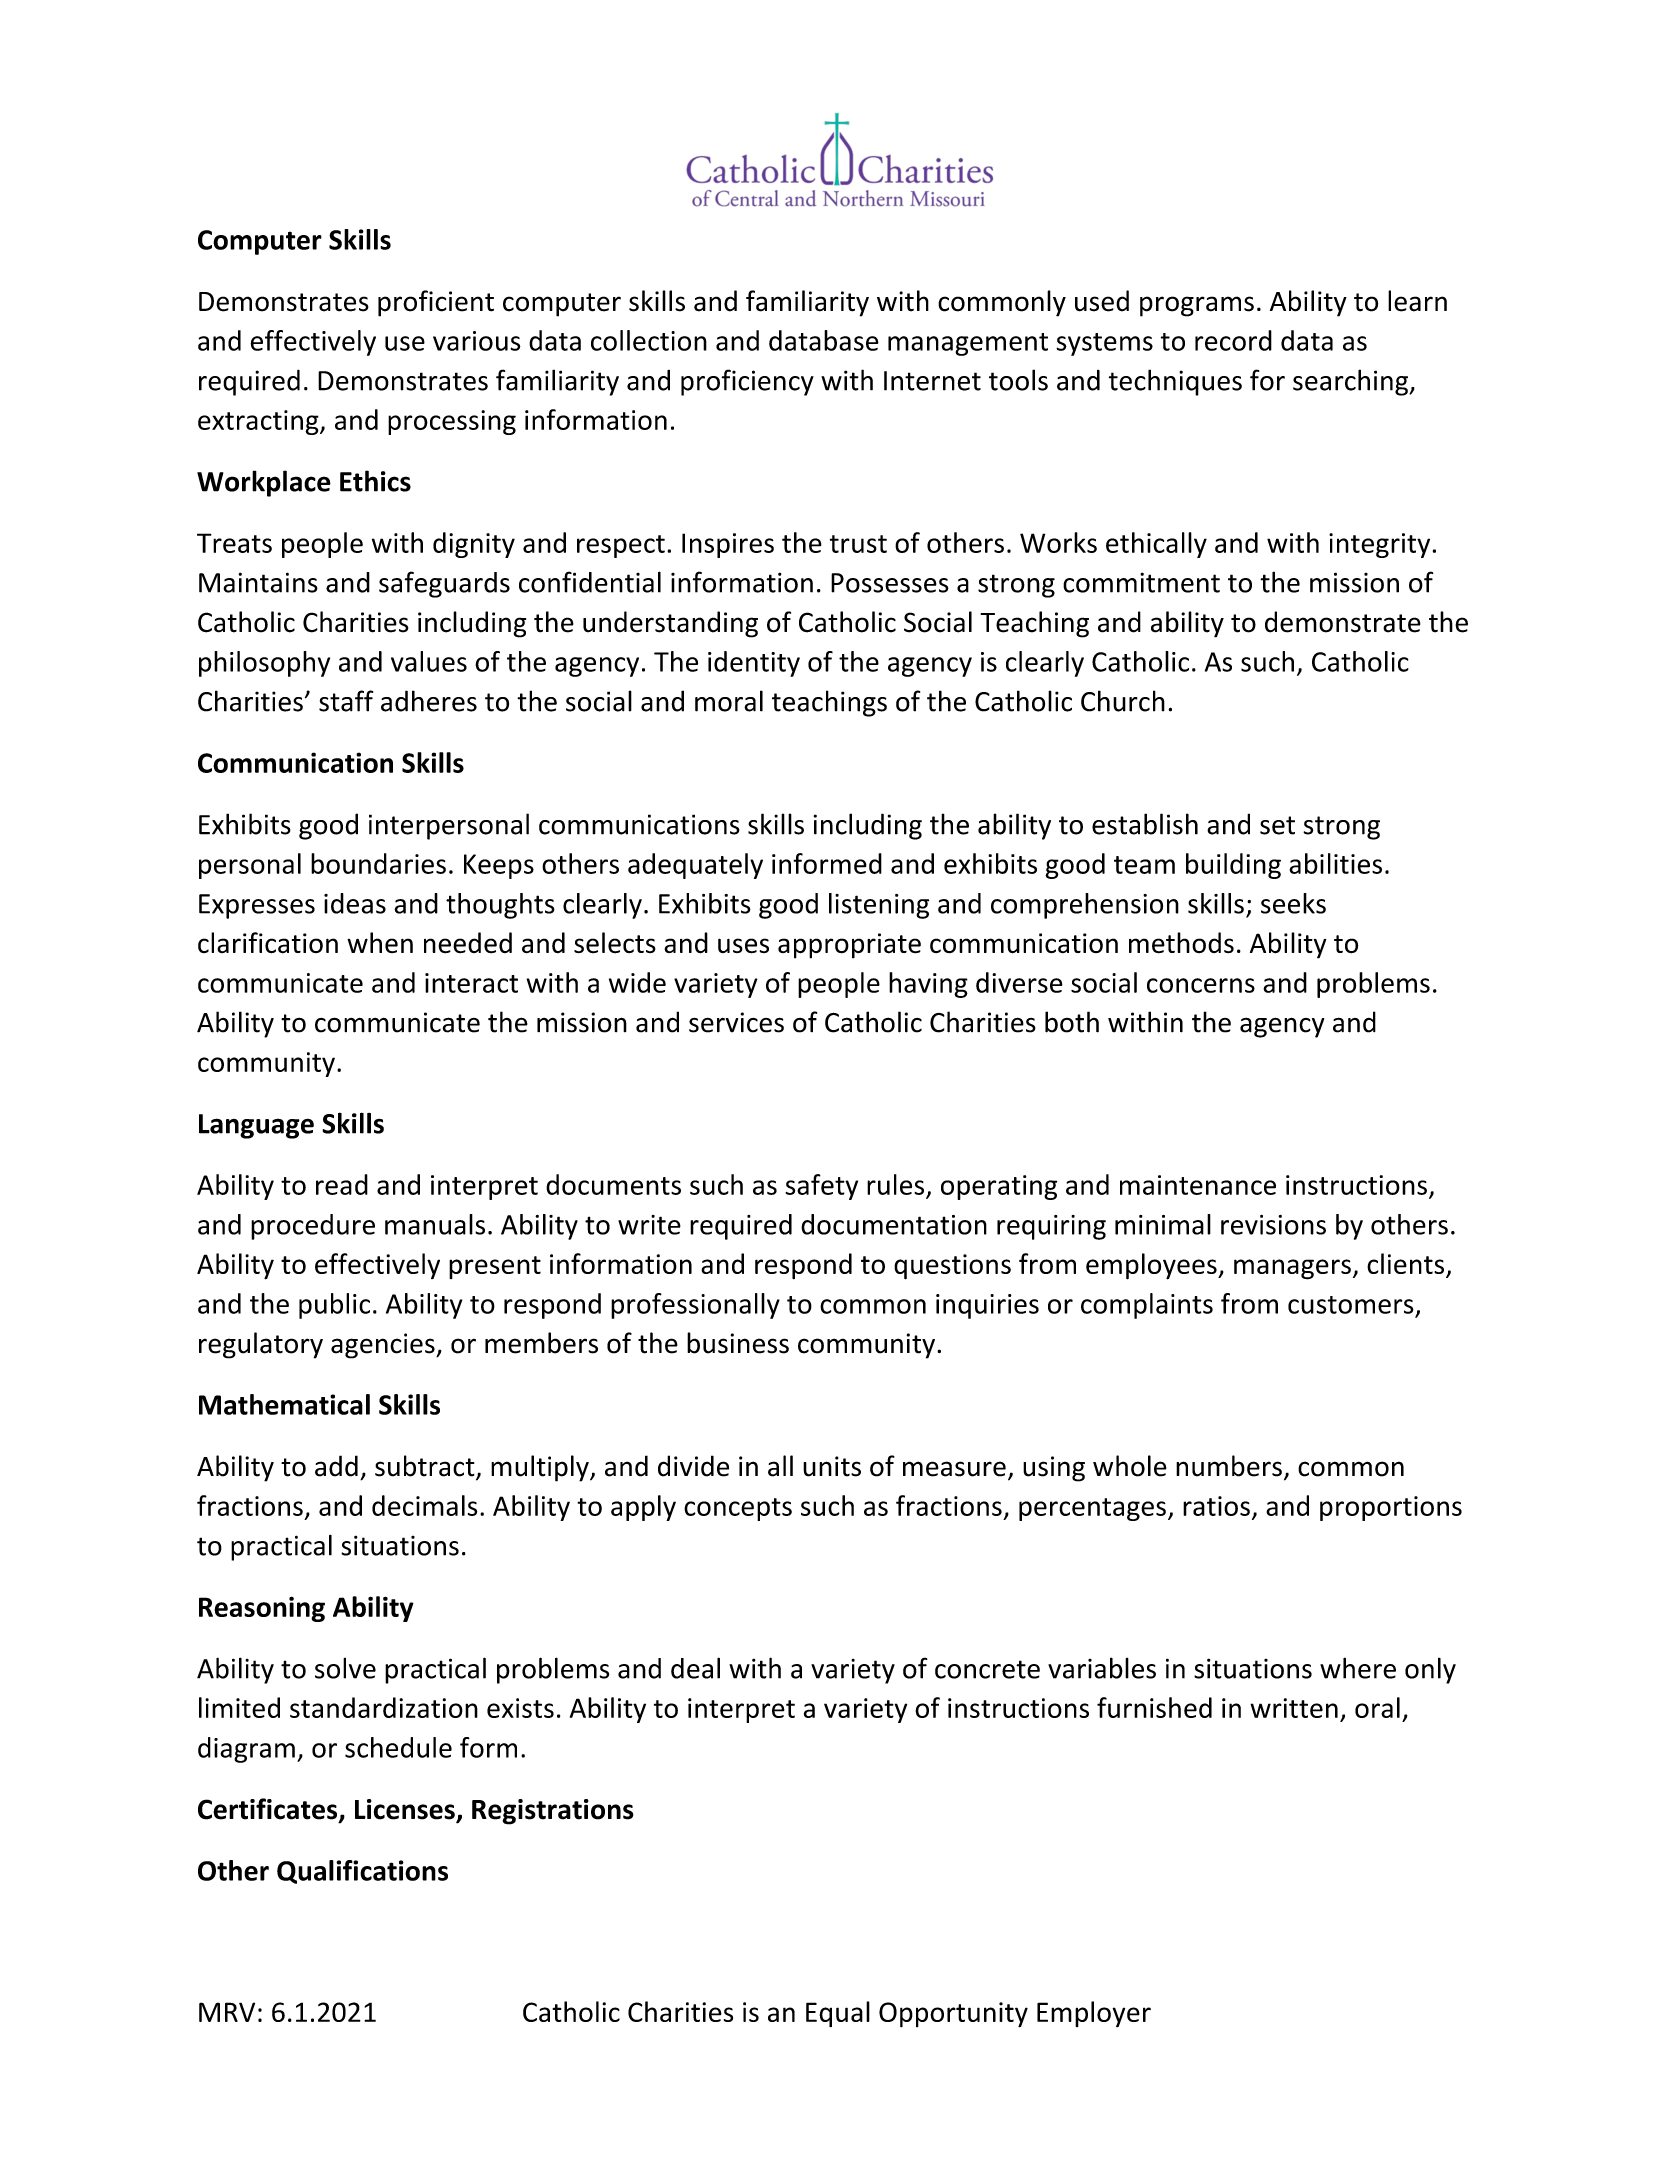 The height and width of the page is (2165, 1673). Describe the element at coordinates (1216, 1506) in the page. I see `ratios` at that location.
